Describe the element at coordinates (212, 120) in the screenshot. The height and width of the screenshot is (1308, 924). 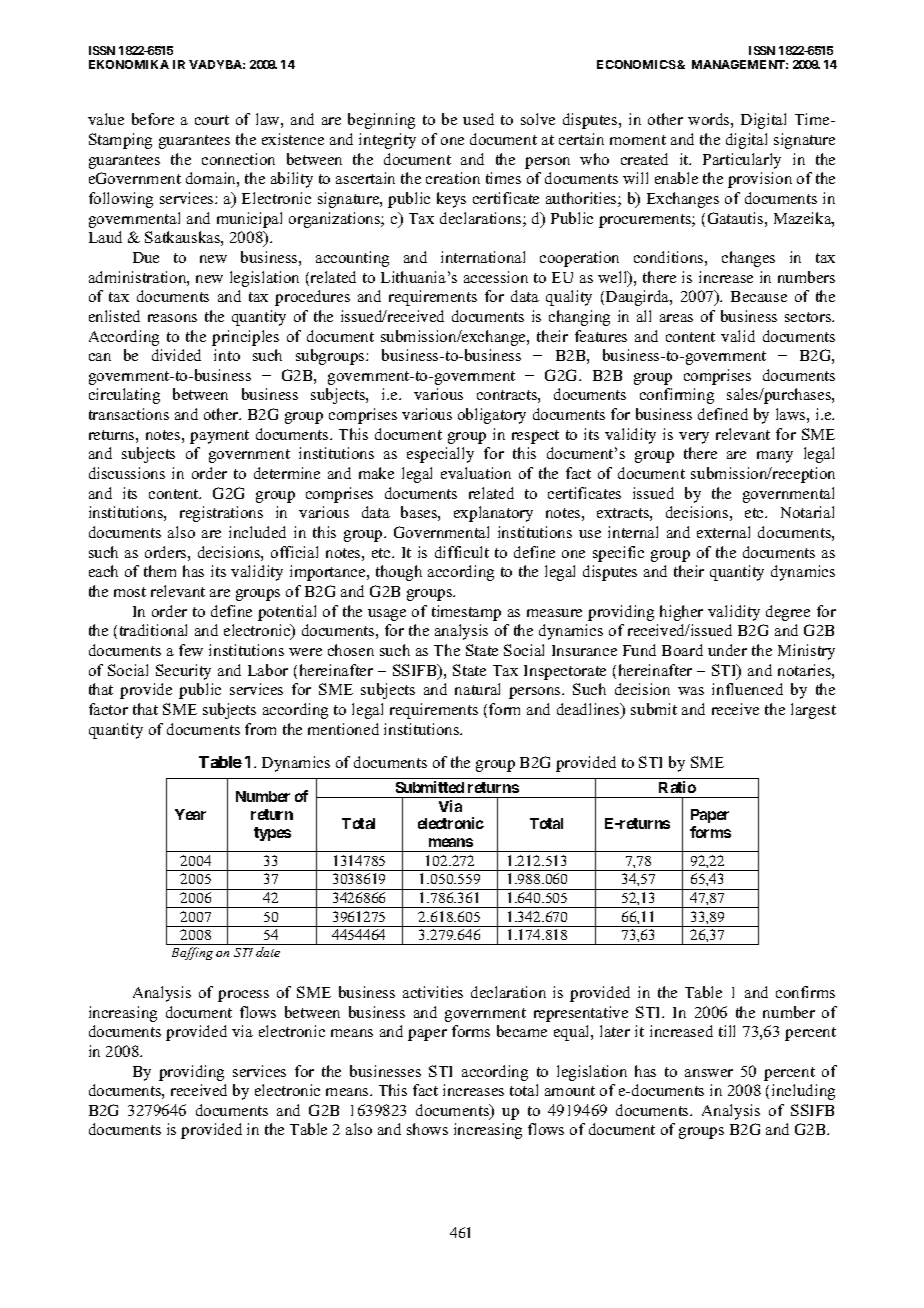
I see `court` at that location.
